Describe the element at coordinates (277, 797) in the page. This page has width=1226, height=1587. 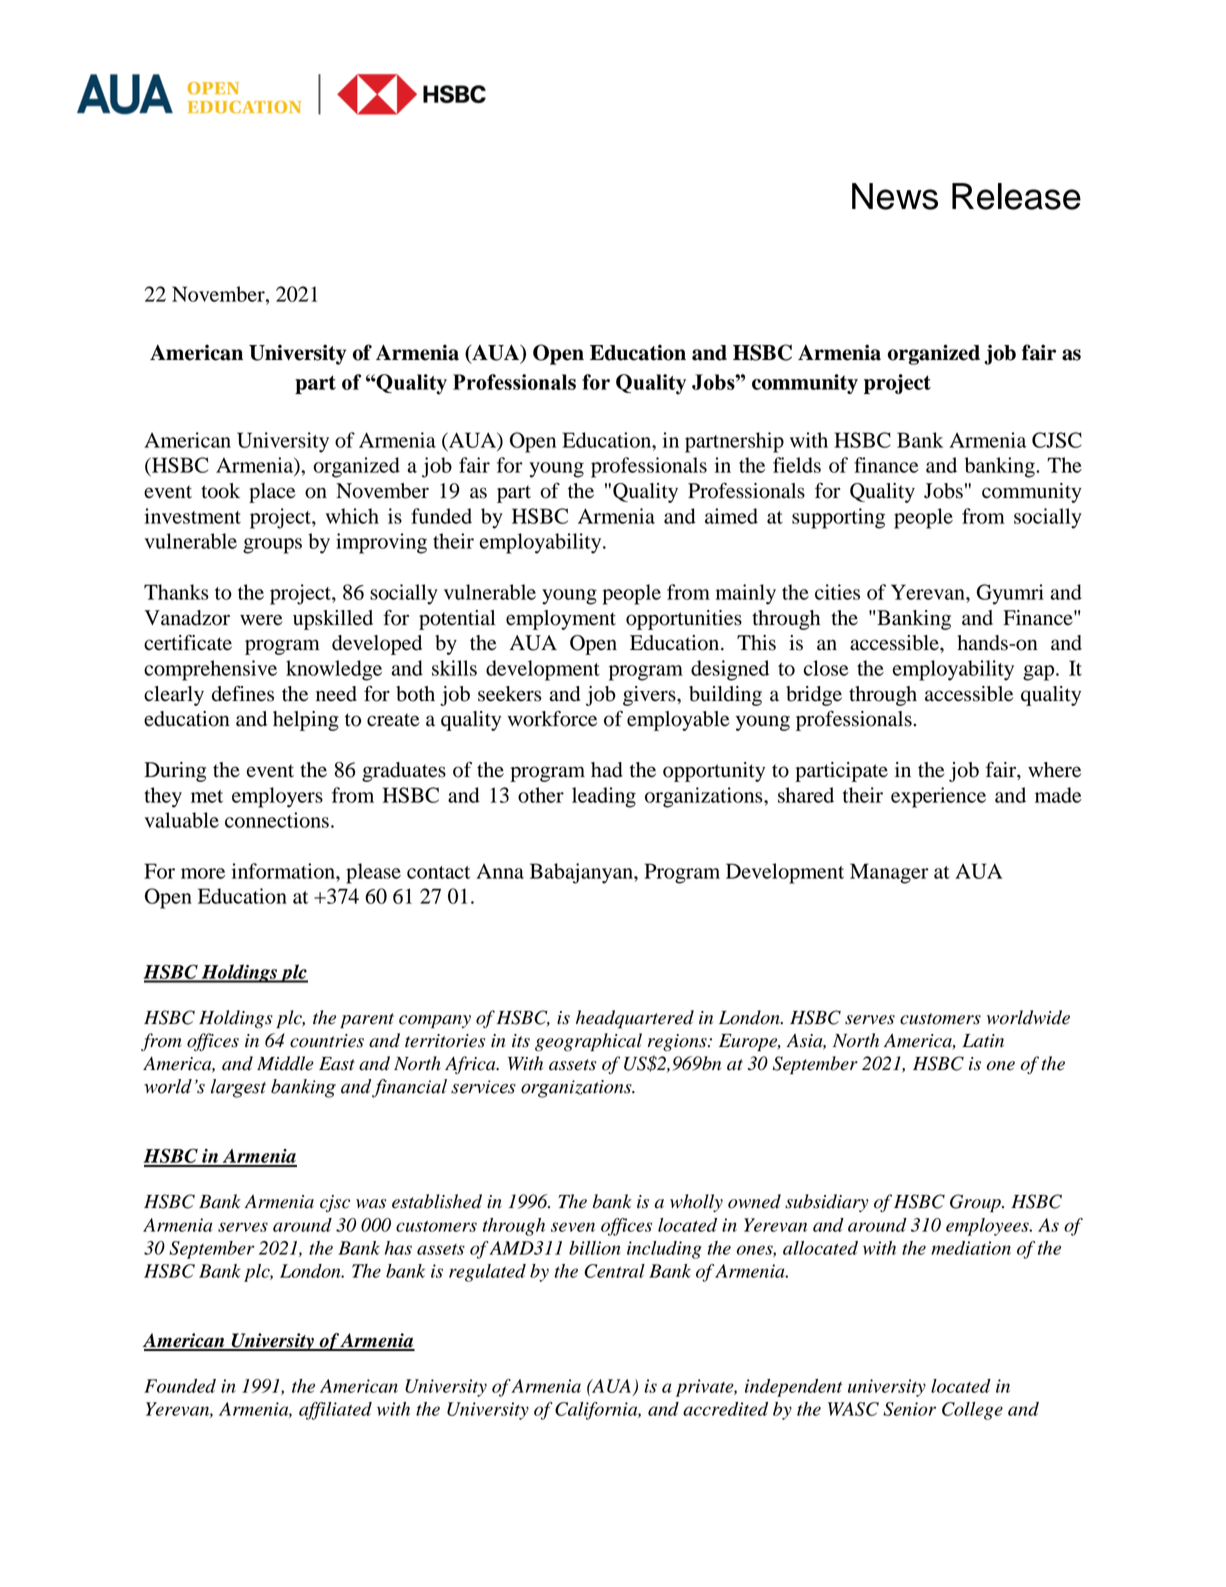
I see `employers` at that location.
